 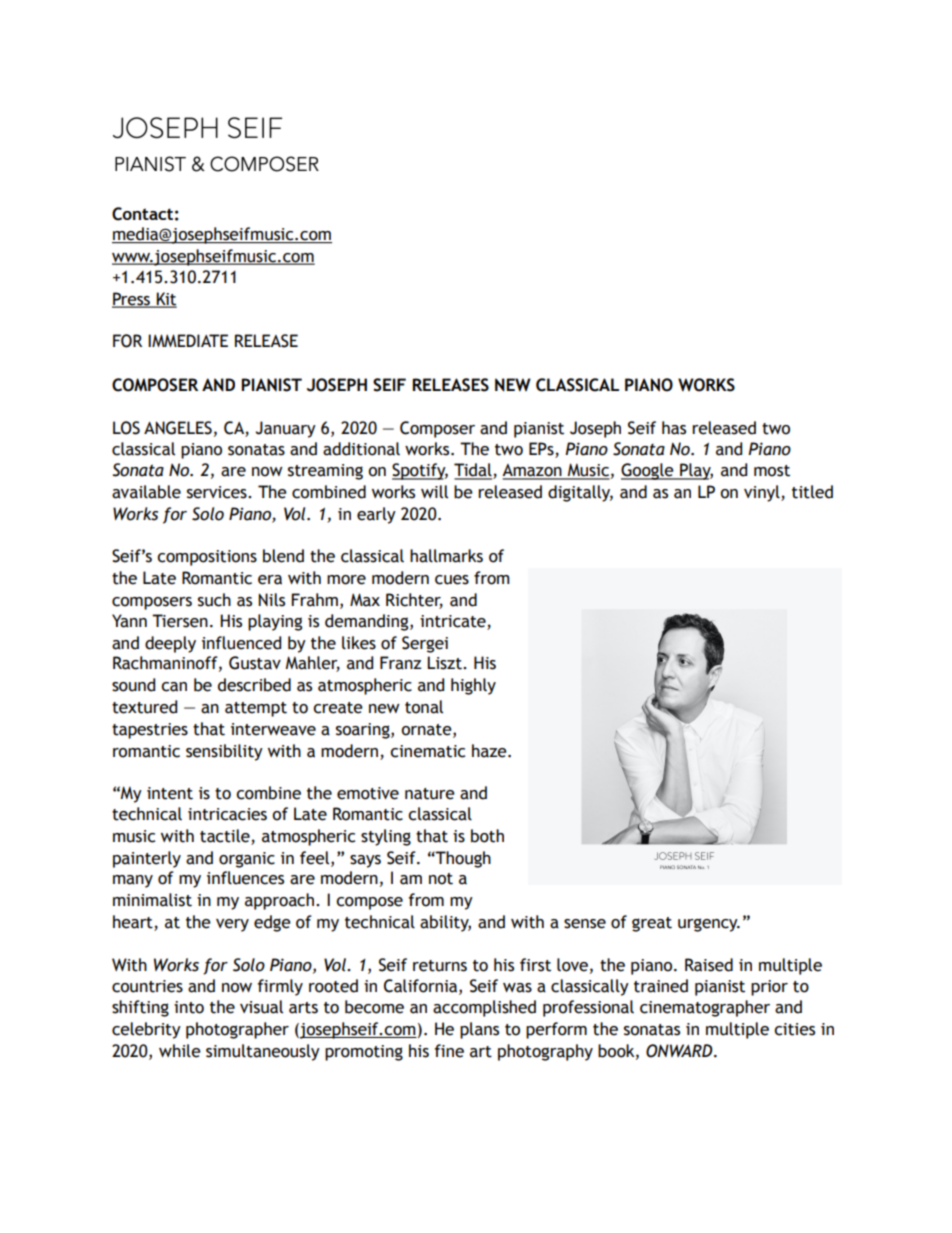 I want to click on additional, so click(x=361, y=449).
